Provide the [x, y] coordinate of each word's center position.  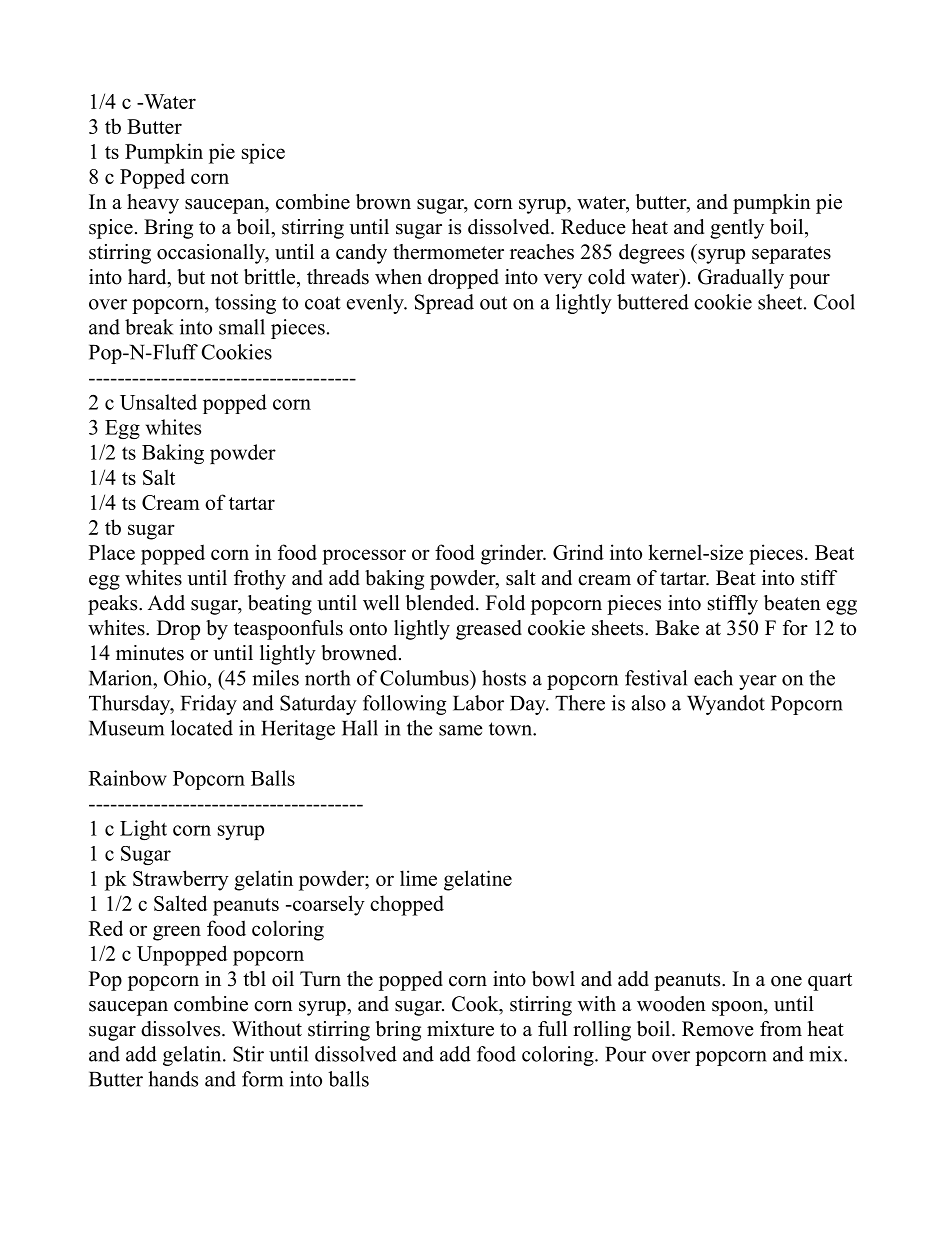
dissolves [182, 1029]
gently [737, 229]
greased [489, 630]
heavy [153, 204]
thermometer [448, 252]
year [758, 682]
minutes [150, 653]
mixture [460, 1029]
